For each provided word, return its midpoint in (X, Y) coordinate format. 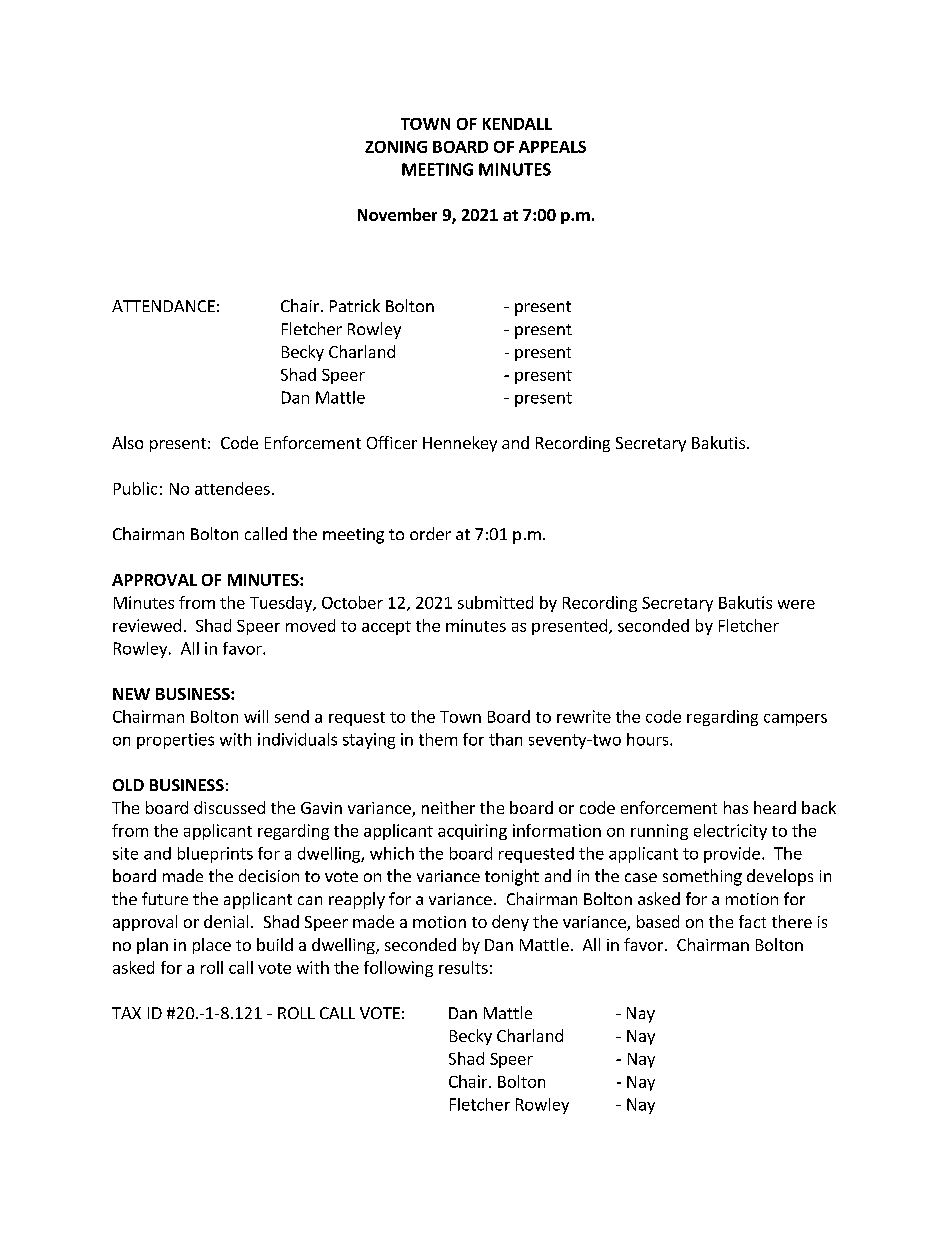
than (505, 739)
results (463, 967)
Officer (392, 442)
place (212, 946)
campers (795, 720)
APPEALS (552, 147)
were (796, 604)
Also (127, 442)
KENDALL (517, 124)
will (256, 716)
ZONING (396, 147)
